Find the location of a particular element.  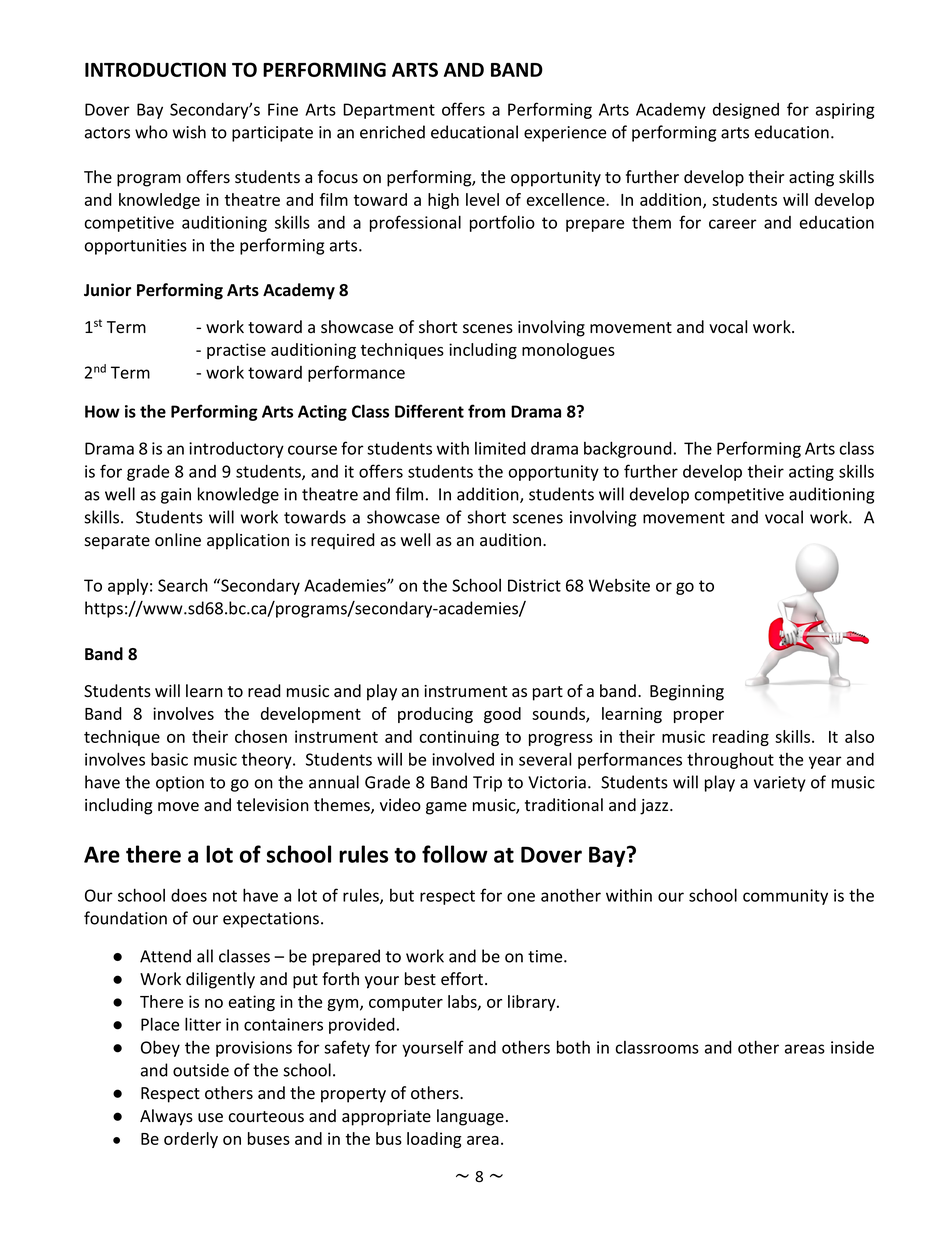

community is located at coordinates (785, 897).
